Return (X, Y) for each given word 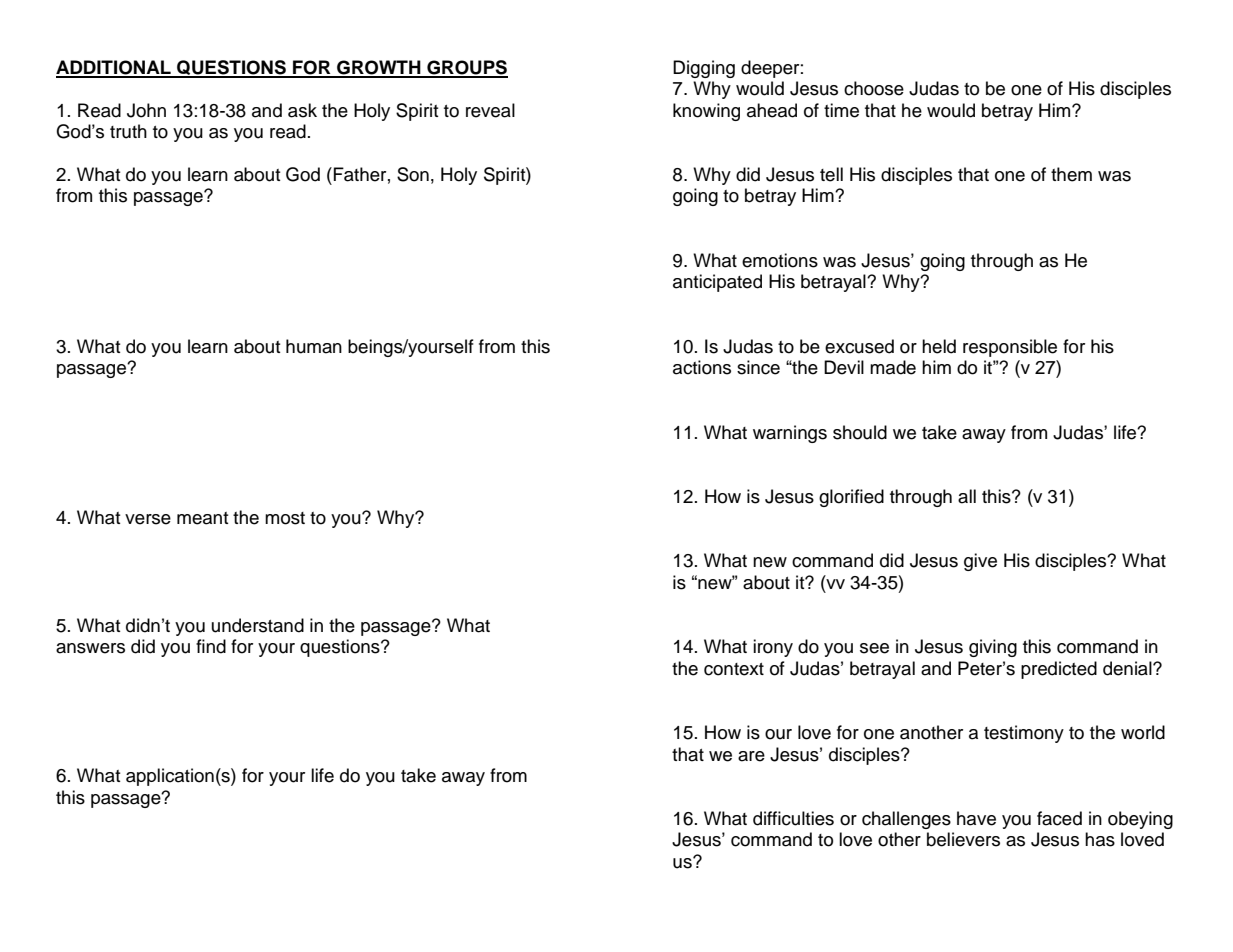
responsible (1010, 348)
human (314, 346)
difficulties (793, 818)
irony (773, 648)
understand (258, 625)
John (146, 110)
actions (702, 367)
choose (874, 88)
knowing (706, 112)
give (980, 562)
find (211, 646)
